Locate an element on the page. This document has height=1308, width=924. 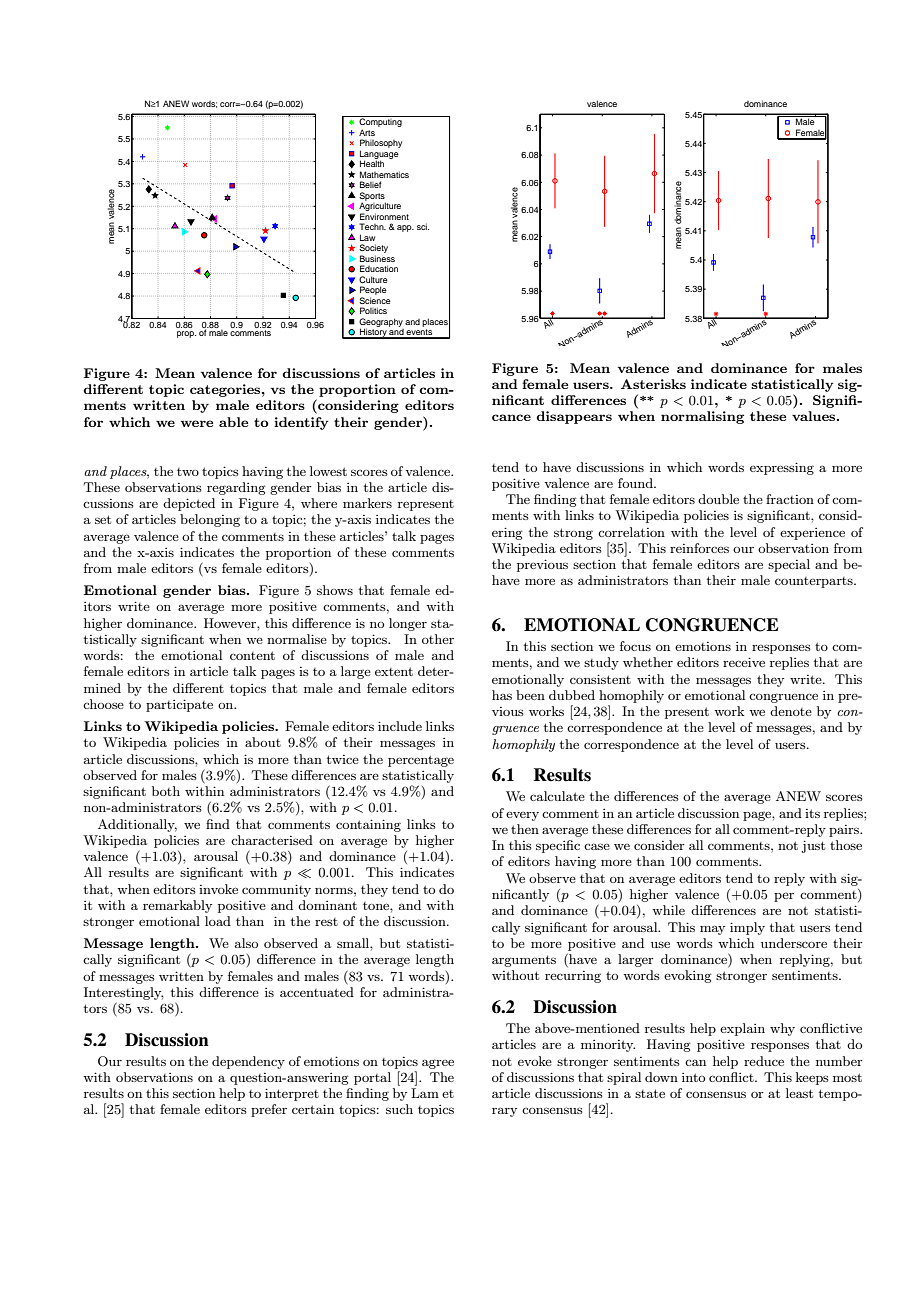
dependency is located at coordinates (248, 1062).
